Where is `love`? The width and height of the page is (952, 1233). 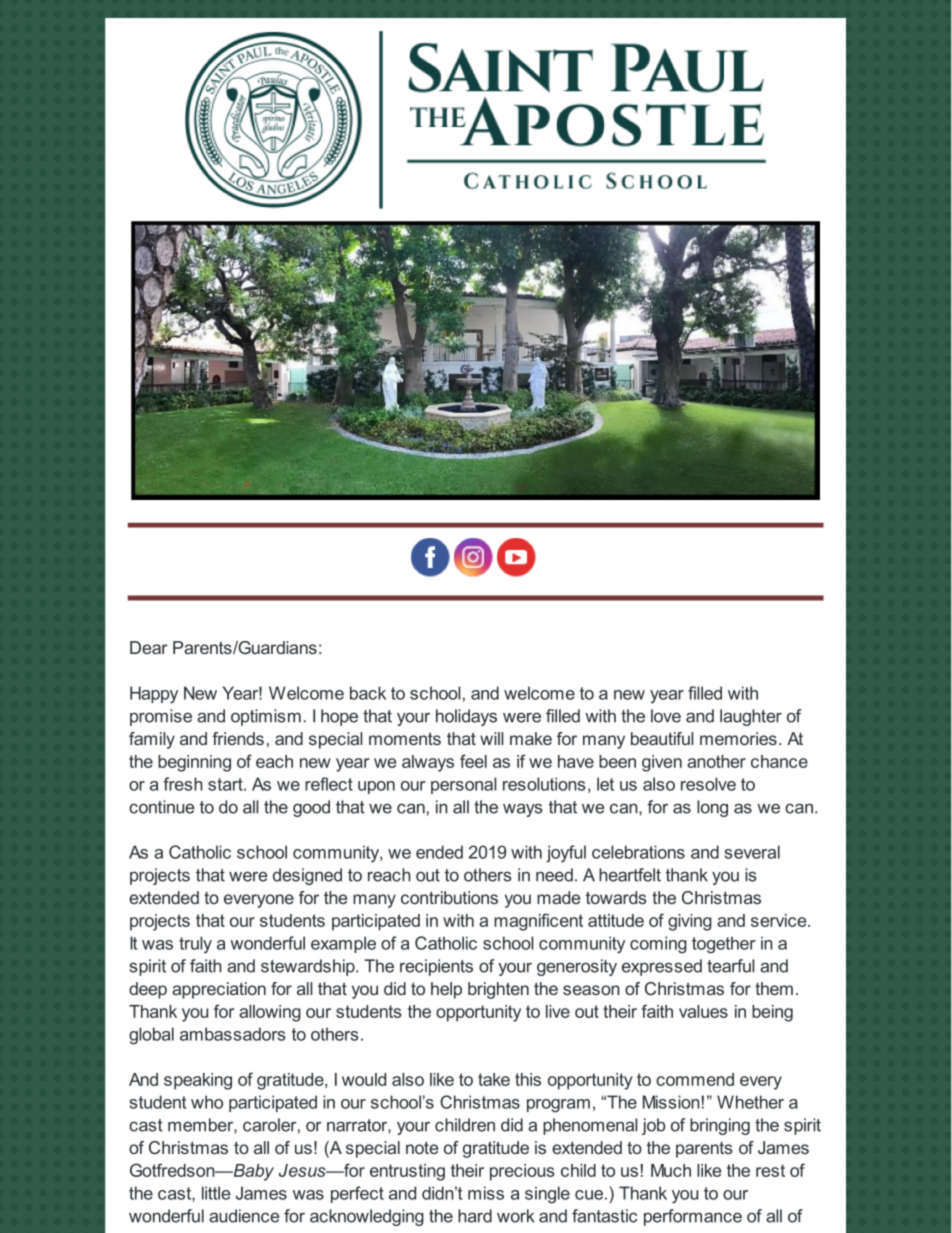
love is located at coordinates (666, 716).
